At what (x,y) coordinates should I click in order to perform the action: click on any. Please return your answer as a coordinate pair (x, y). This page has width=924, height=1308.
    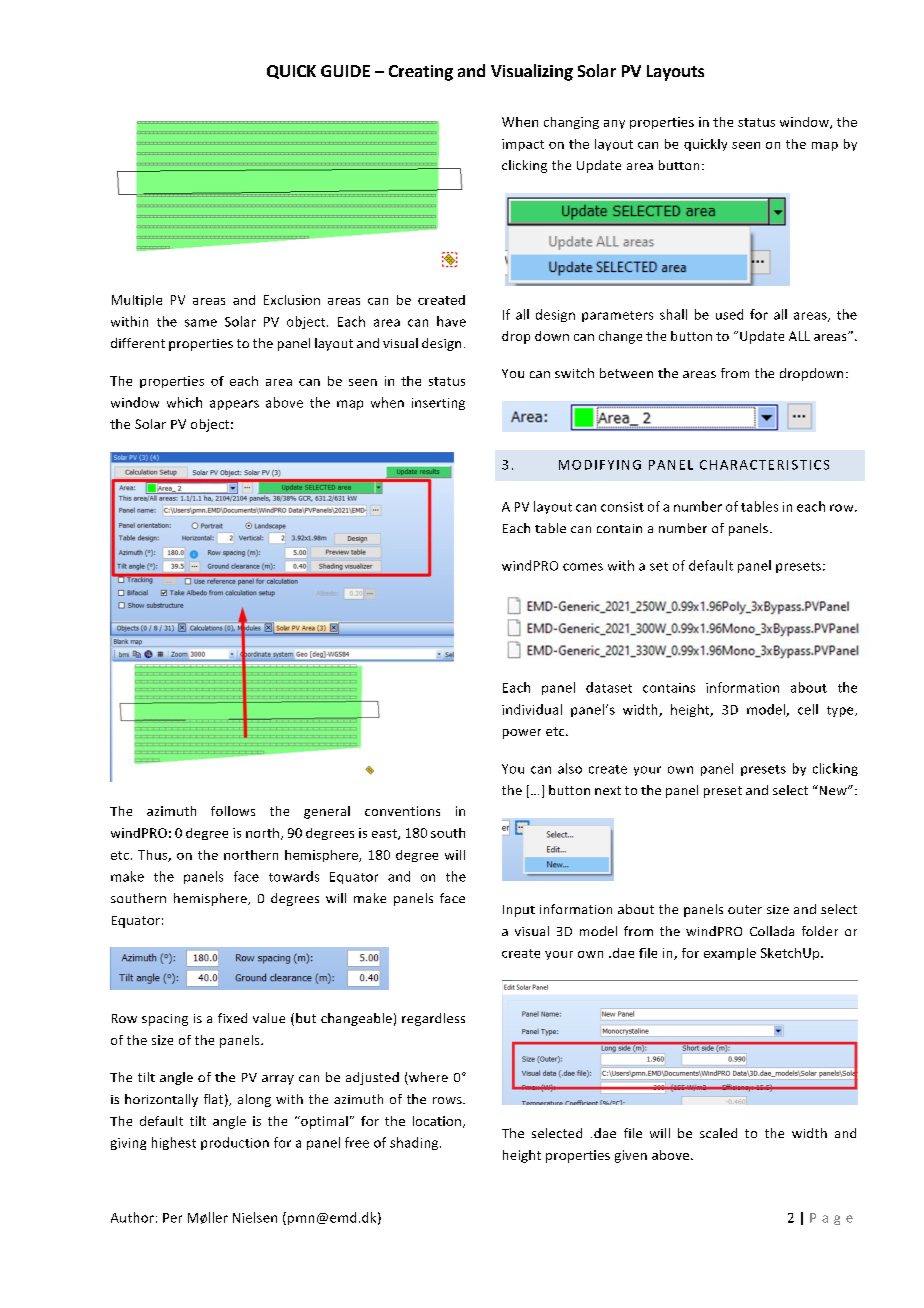
    Looking at the image, I should click on (614, 124).
